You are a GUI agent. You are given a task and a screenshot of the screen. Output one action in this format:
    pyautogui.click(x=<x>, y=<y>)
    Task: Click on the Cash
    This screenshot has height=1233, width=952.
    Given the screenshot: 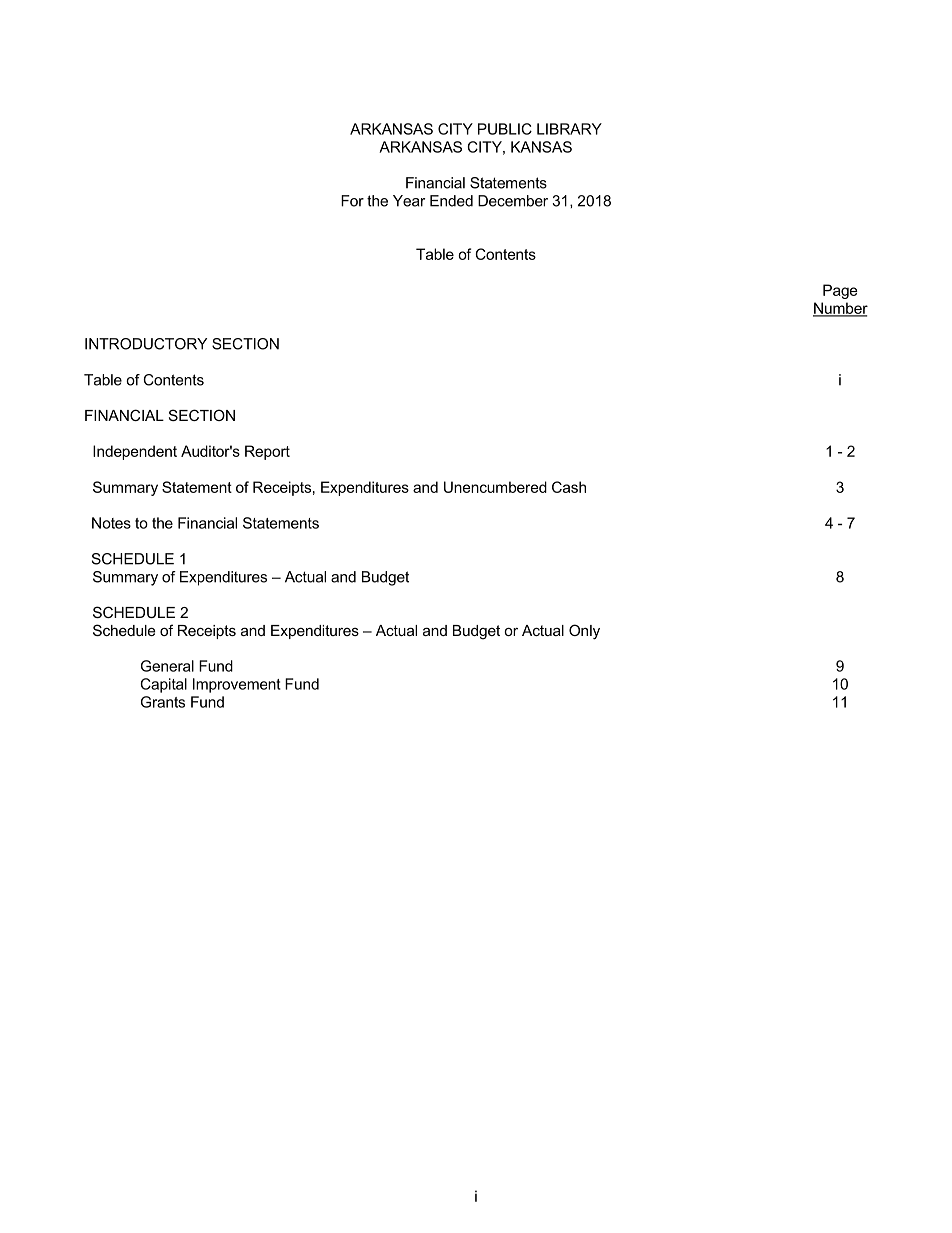 What is the action you would take?
    pyautogui.click(x=569, y=487)
